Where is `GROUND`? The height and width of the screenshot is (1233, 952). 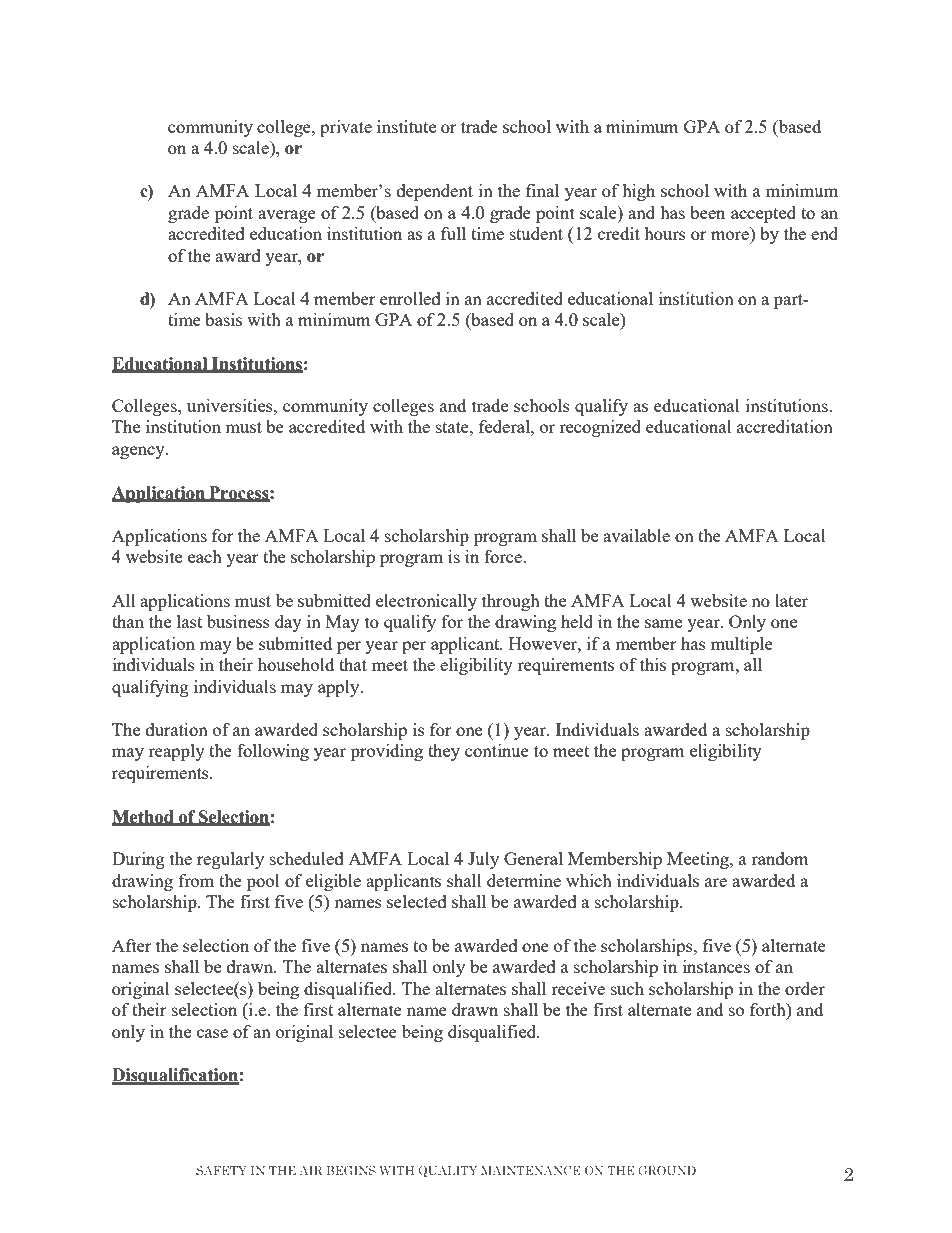
GROUND is located at coordinates (667, 1170).
